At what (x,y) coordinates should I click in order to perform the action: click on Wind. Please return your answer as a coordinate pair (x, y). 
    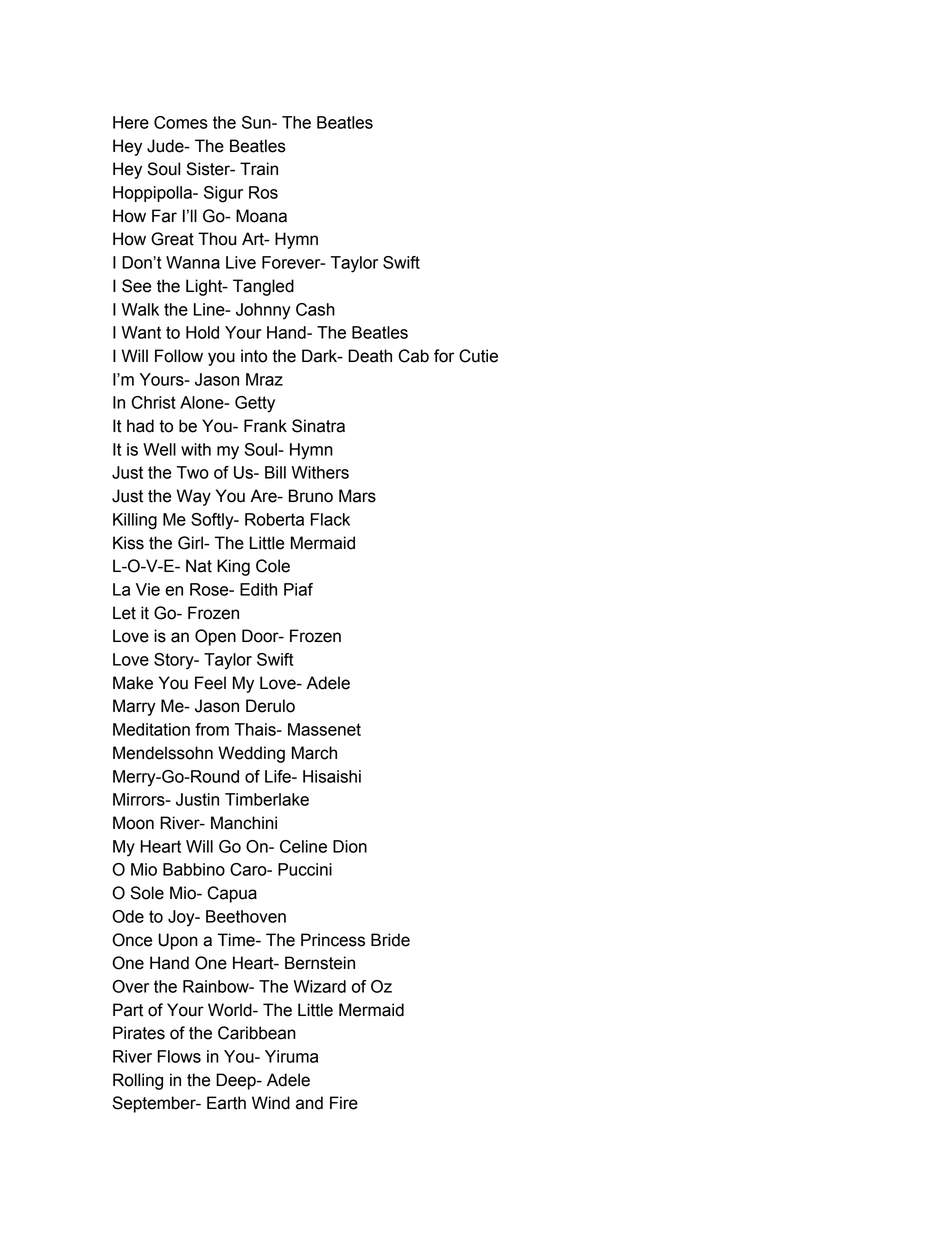
    Looking at the image, I should click on (271, 1103).
